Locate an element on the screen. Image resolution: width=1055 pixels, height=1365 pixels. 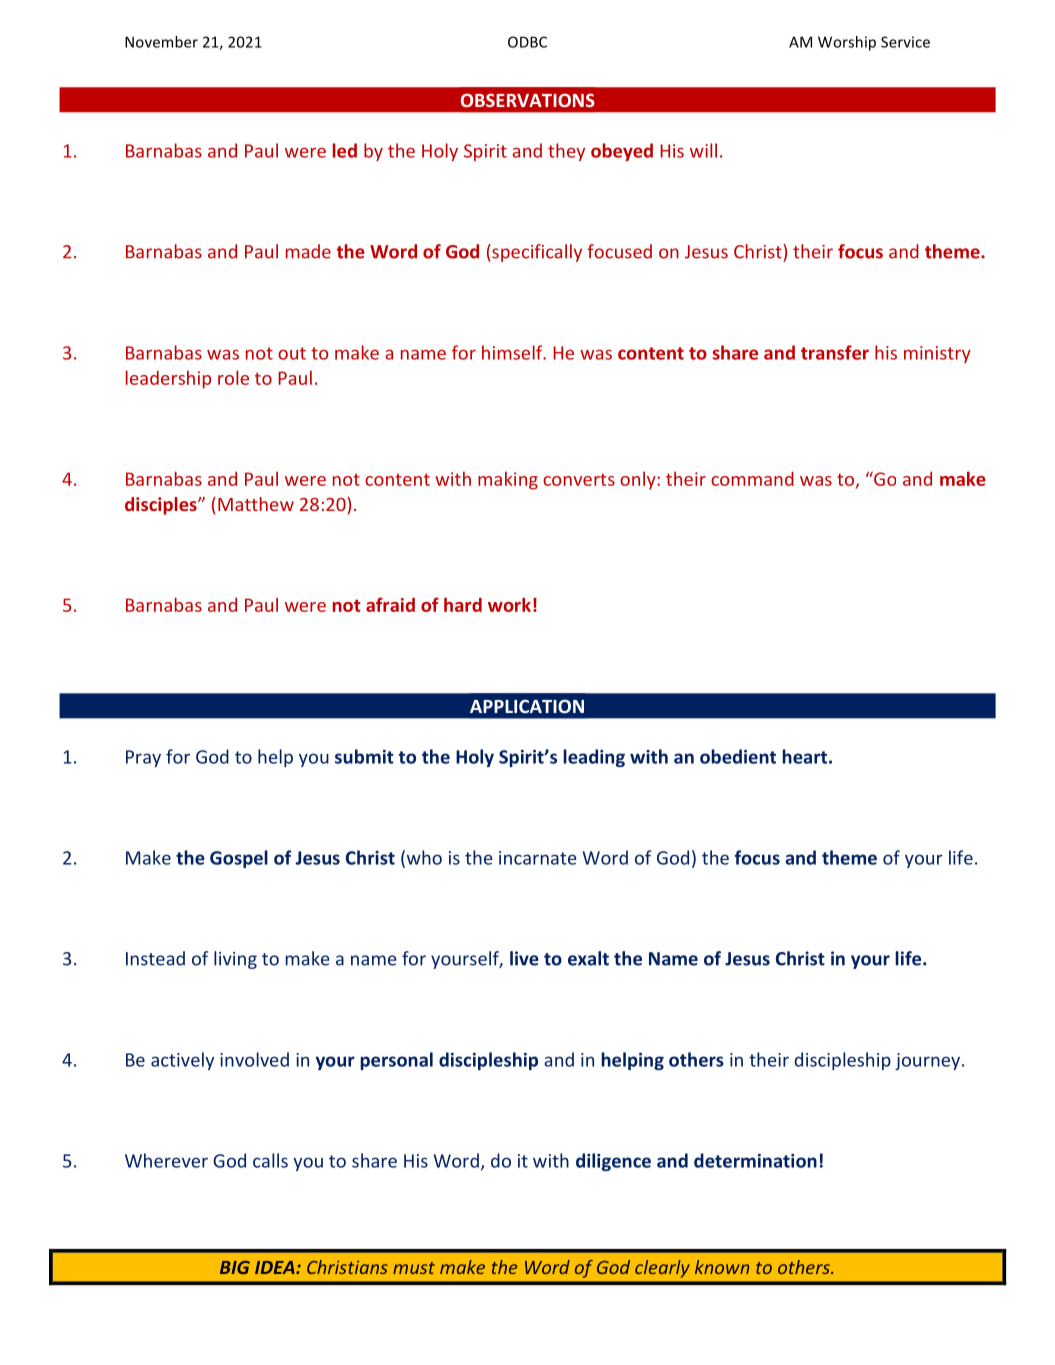
Matthew is located at coordinates (256, 504).
